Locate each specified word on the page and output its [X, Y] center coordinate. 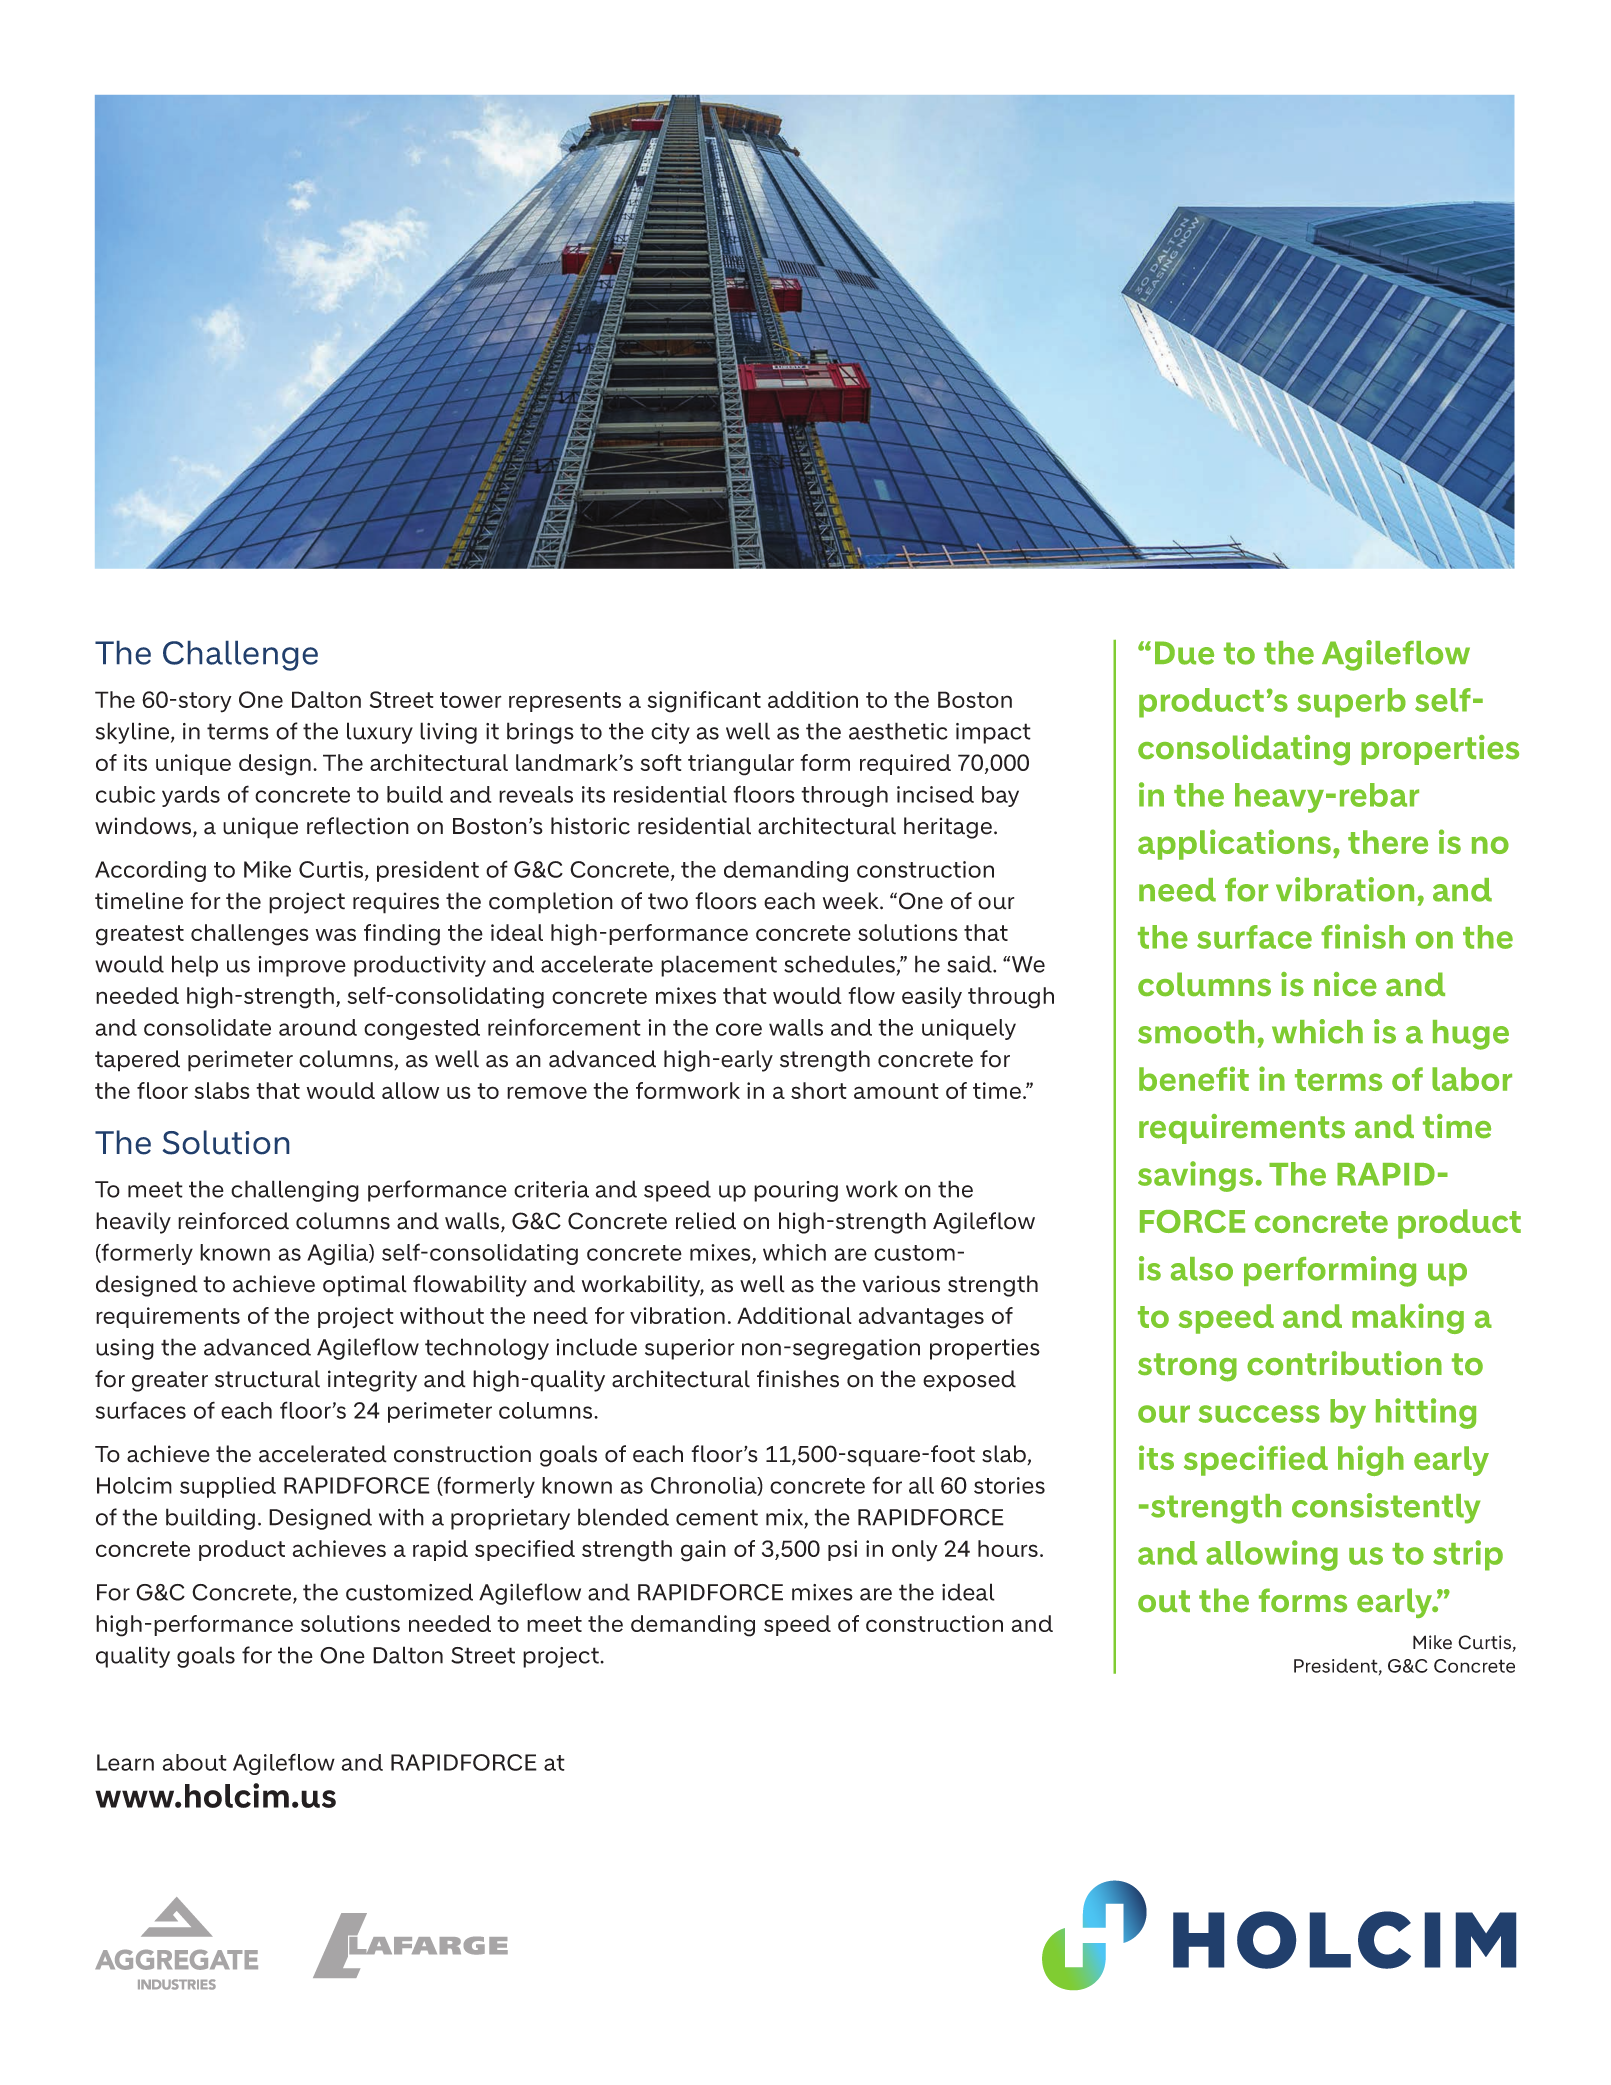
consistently [1386, 1508]
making [1408, 1318]
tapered [137, 1061]
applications [1234, 844]
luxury [380, 733]
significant [704, 702]
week [852, 901]
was [336, 934]
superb [1351, 703]
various [901, 1284]
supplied [228, 1487]
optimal [365, 1286]
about [194, 1762]
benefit [1194, 1078]
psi [842, 1550]
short [819, 1090]
